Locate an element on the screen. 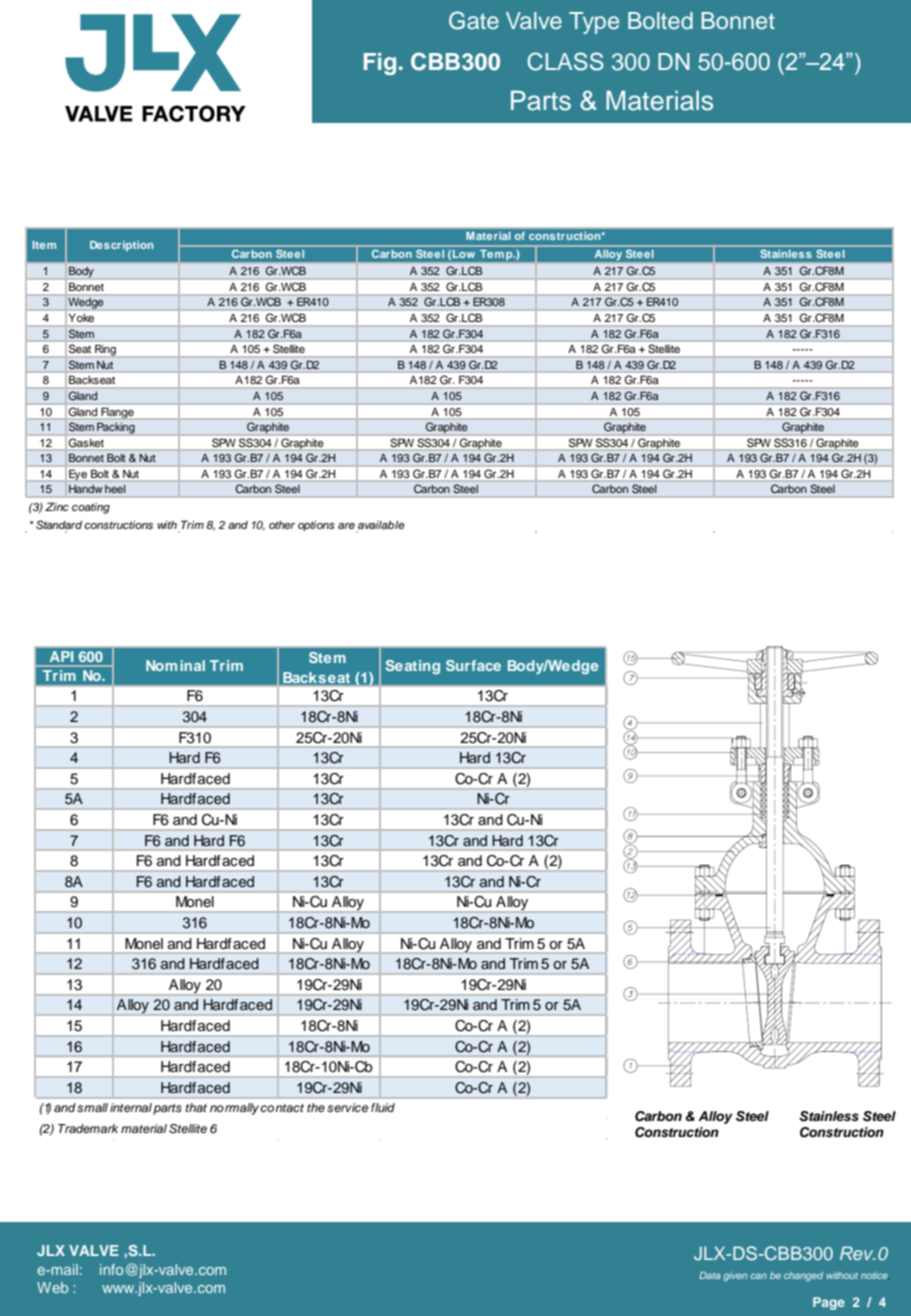  Web is located at coordinates (52, 1287).
